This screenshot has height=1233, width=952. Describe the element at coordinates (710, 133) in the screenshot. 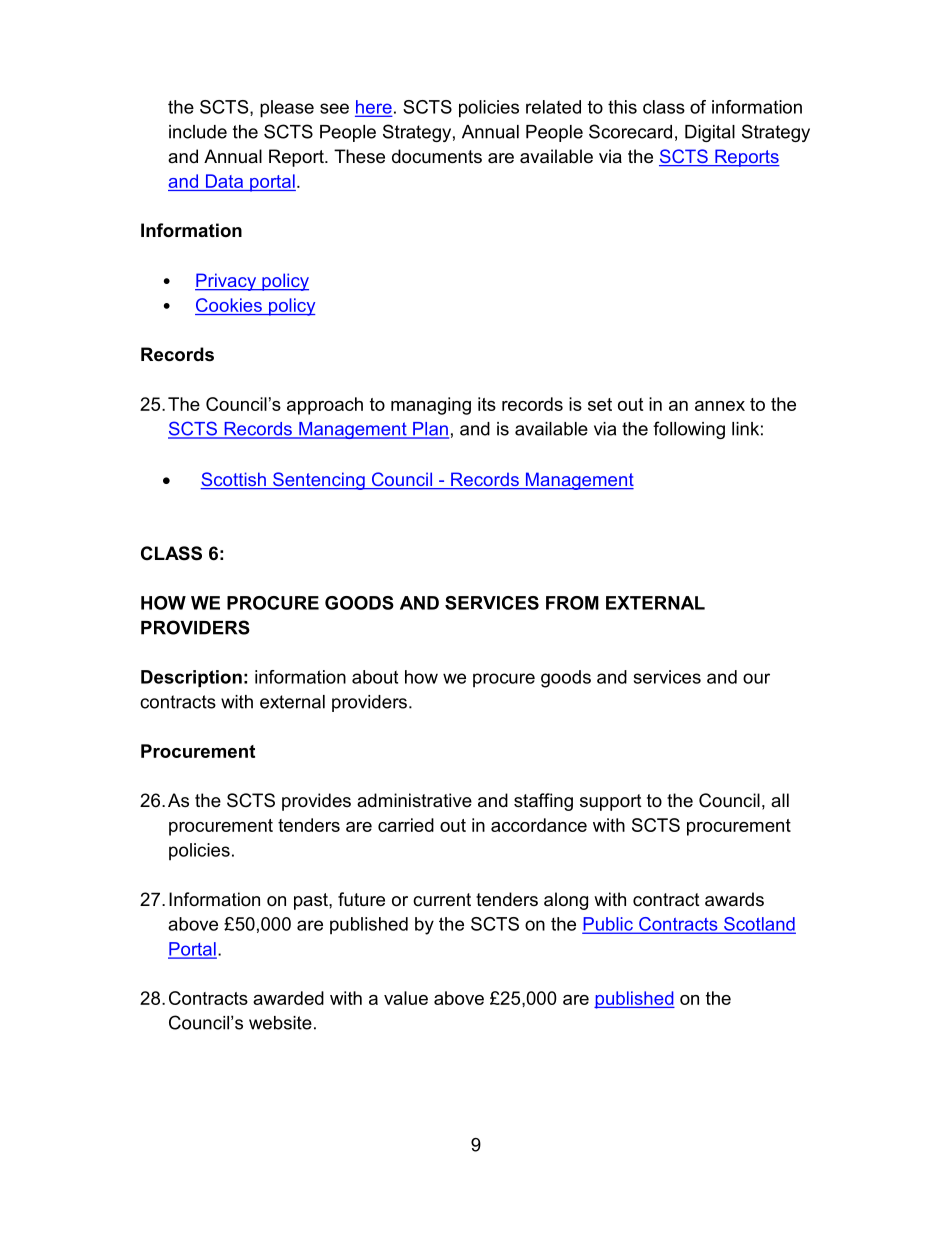

I see `Digital` at that location.
